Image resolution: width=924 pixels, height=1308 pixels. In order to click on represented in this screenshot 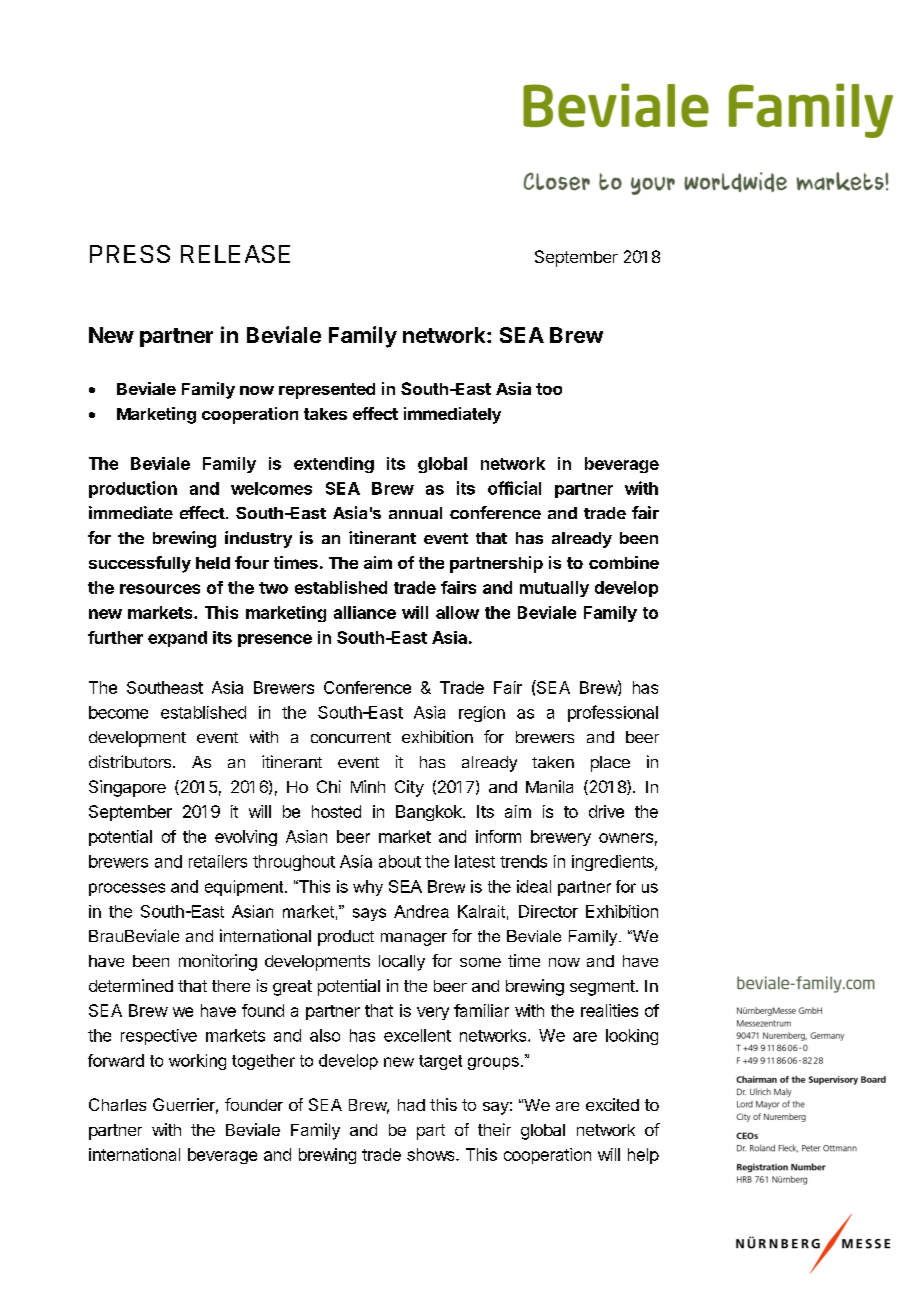, I will do `click(327, 391)`.
